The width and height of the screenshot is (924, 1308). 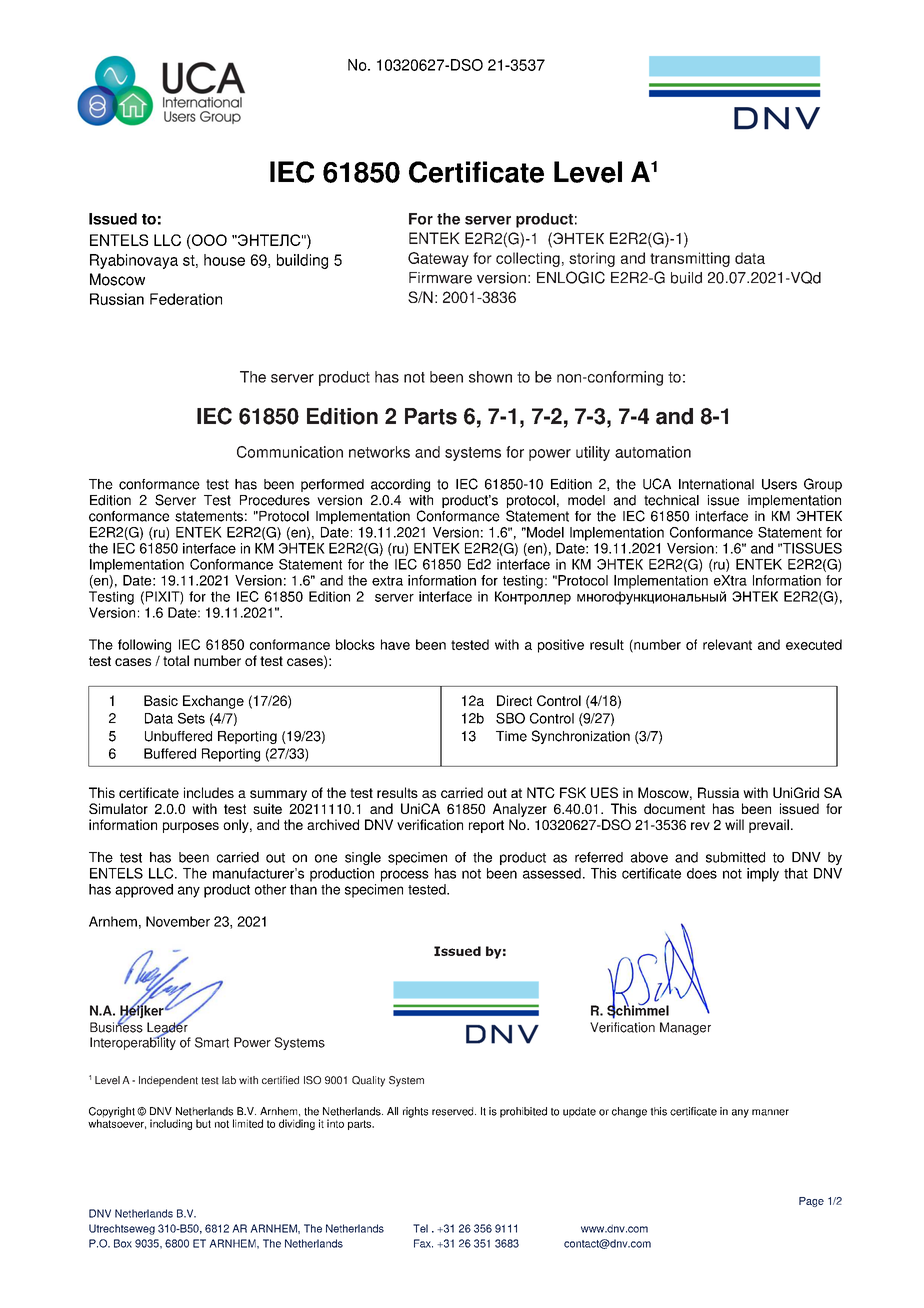 What do you see at coordinates (511, 736) in the screenshot?
I see `Time` at bounding box center [511, 736].
